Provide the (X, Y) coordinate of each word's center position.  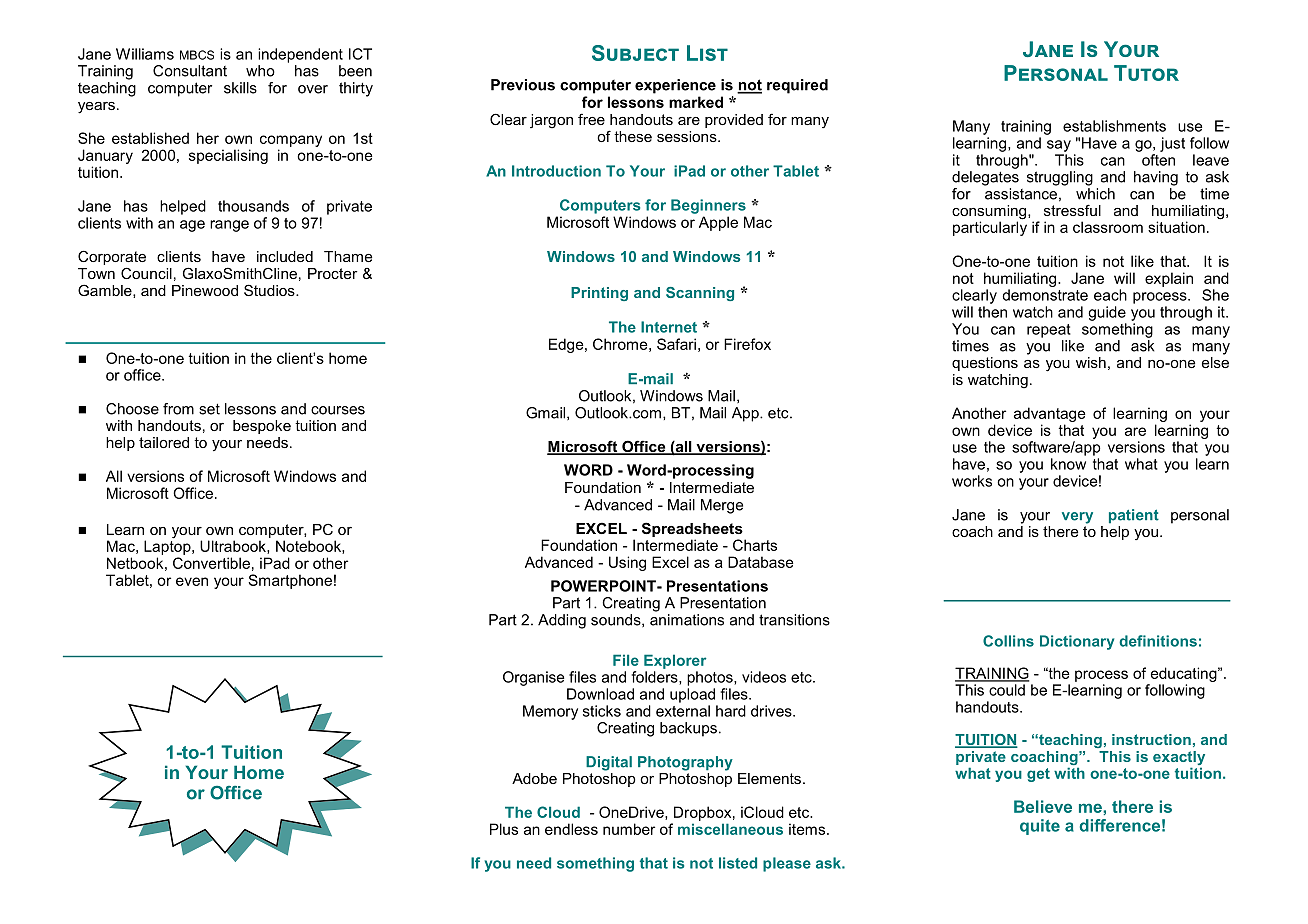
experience (675, 86)
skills (240, 88)
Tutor (1146, 73)
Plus (504, 829)
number (629, 829)
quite (1040, 827)
